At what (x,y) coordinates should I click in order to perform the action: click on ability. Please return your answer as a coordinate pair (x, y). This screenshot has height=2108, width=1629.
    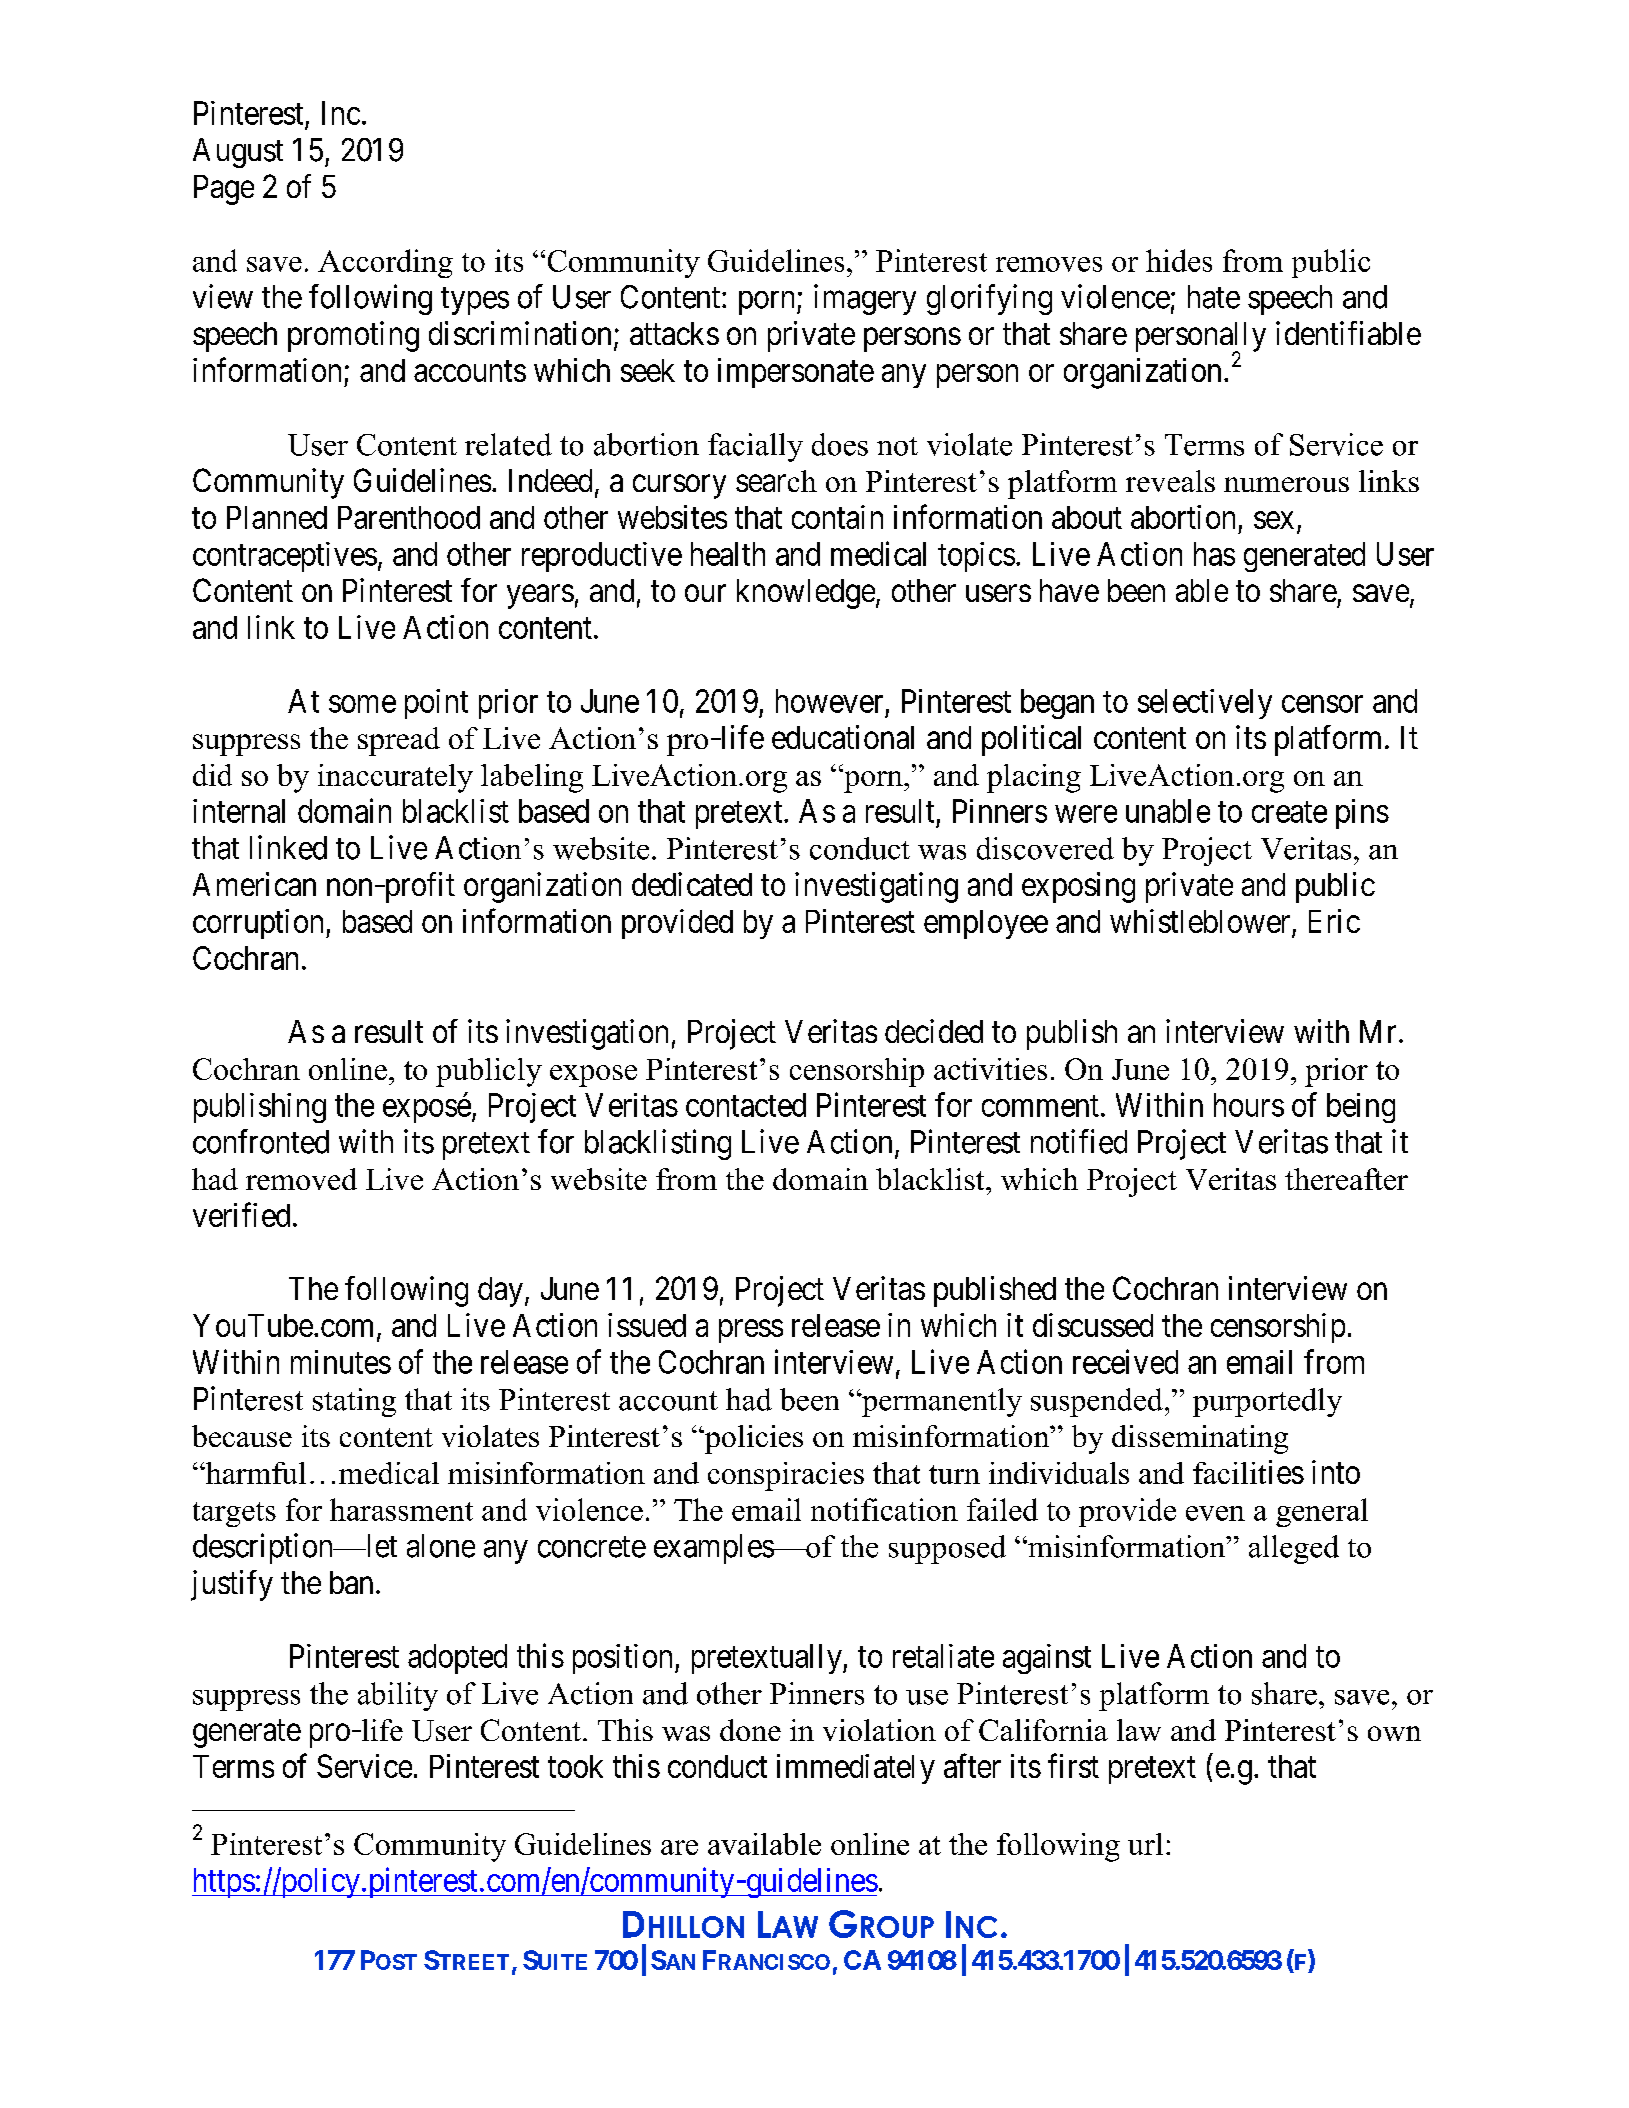
    Looking at the image, I should click on (398, 1696).
